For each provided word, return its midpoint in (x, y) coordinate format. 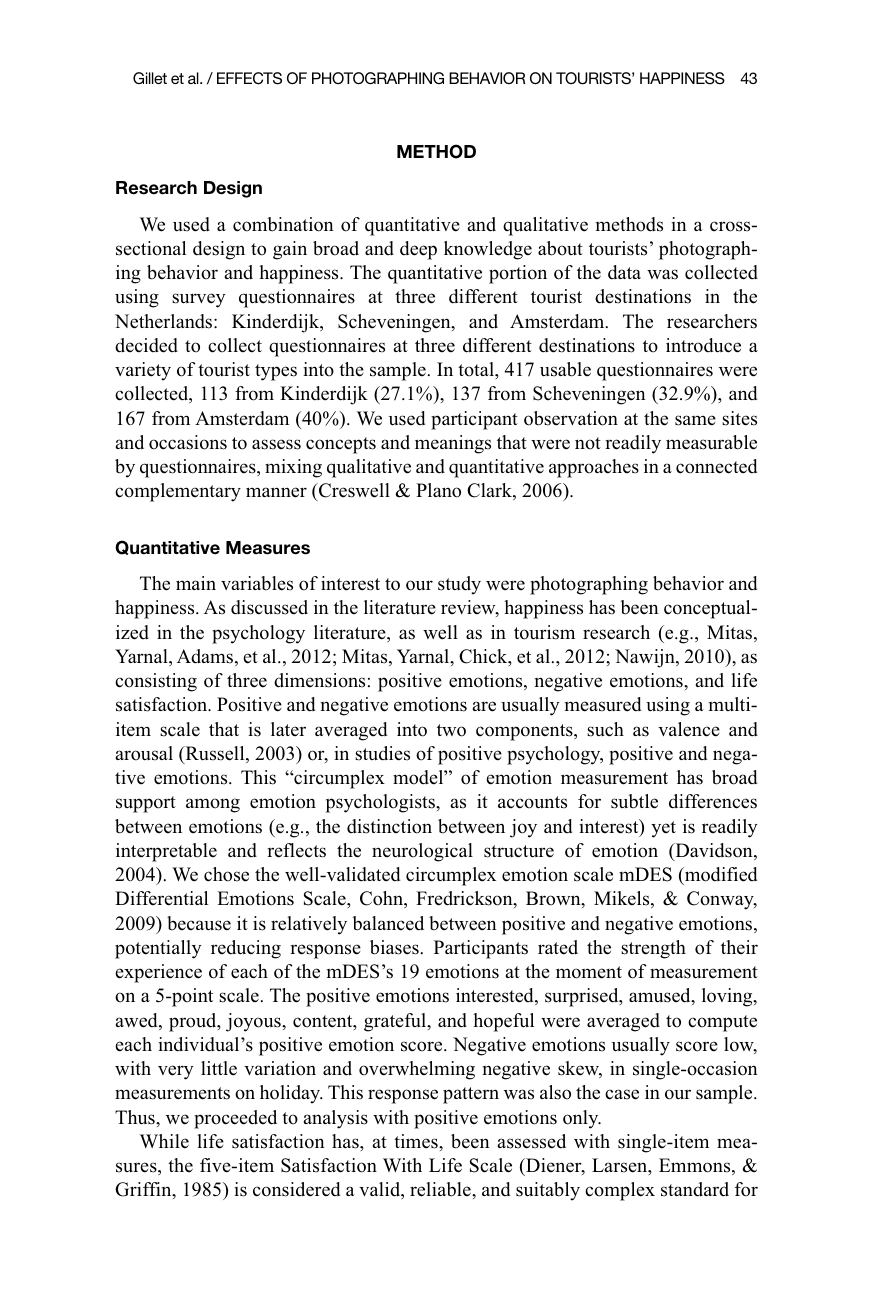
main (196, 583)
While (164, 1141)
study (459, 585)
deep (418, 250)
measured (603, 704)
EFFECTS (249, 78)
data (624, 272)
